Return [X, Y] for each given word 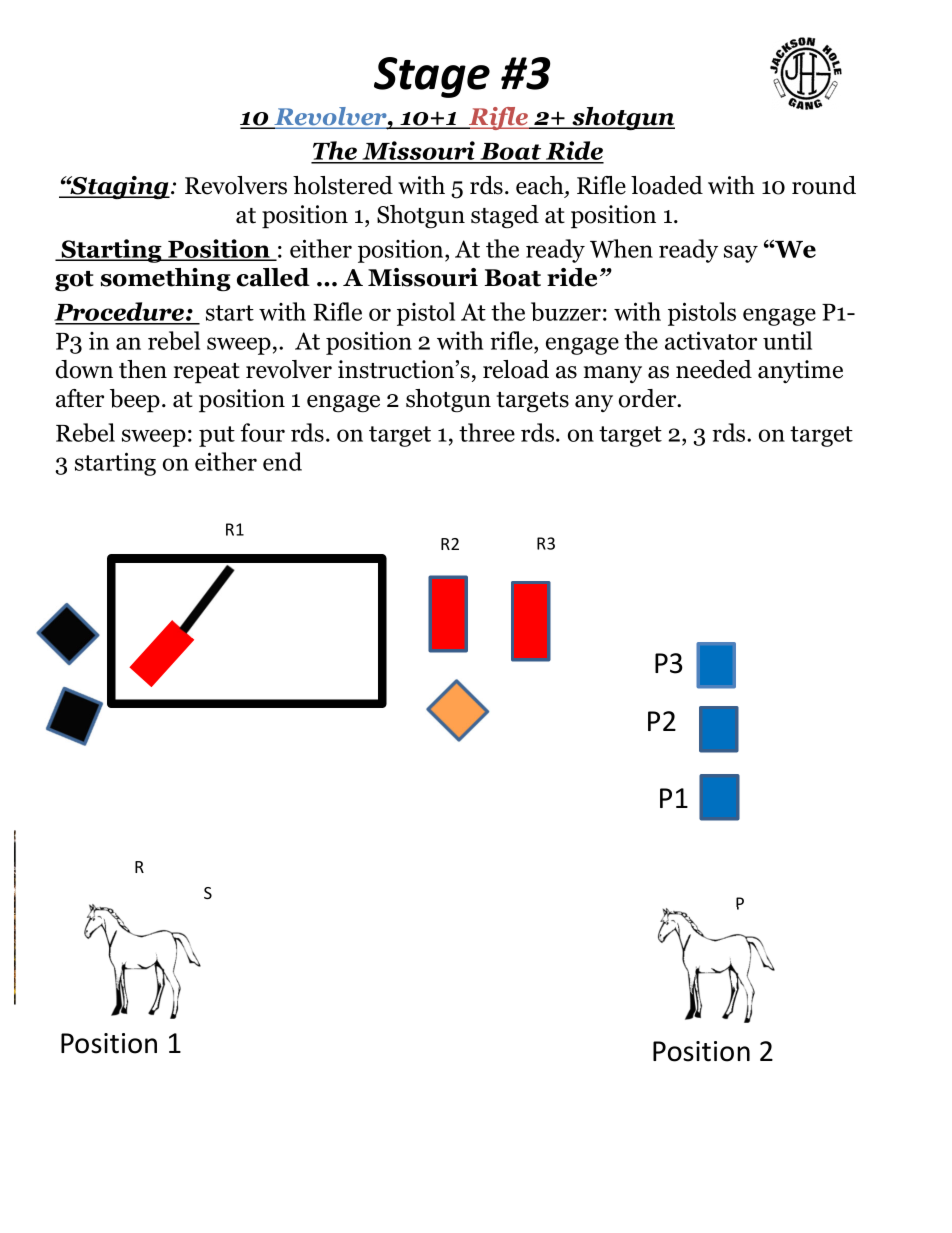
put [217, 436]
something [166, 280]
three [487, 432]
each [541, 186]
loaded [667, 185]
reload [516, 369]
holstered [343, 185]
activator [711, 340]
